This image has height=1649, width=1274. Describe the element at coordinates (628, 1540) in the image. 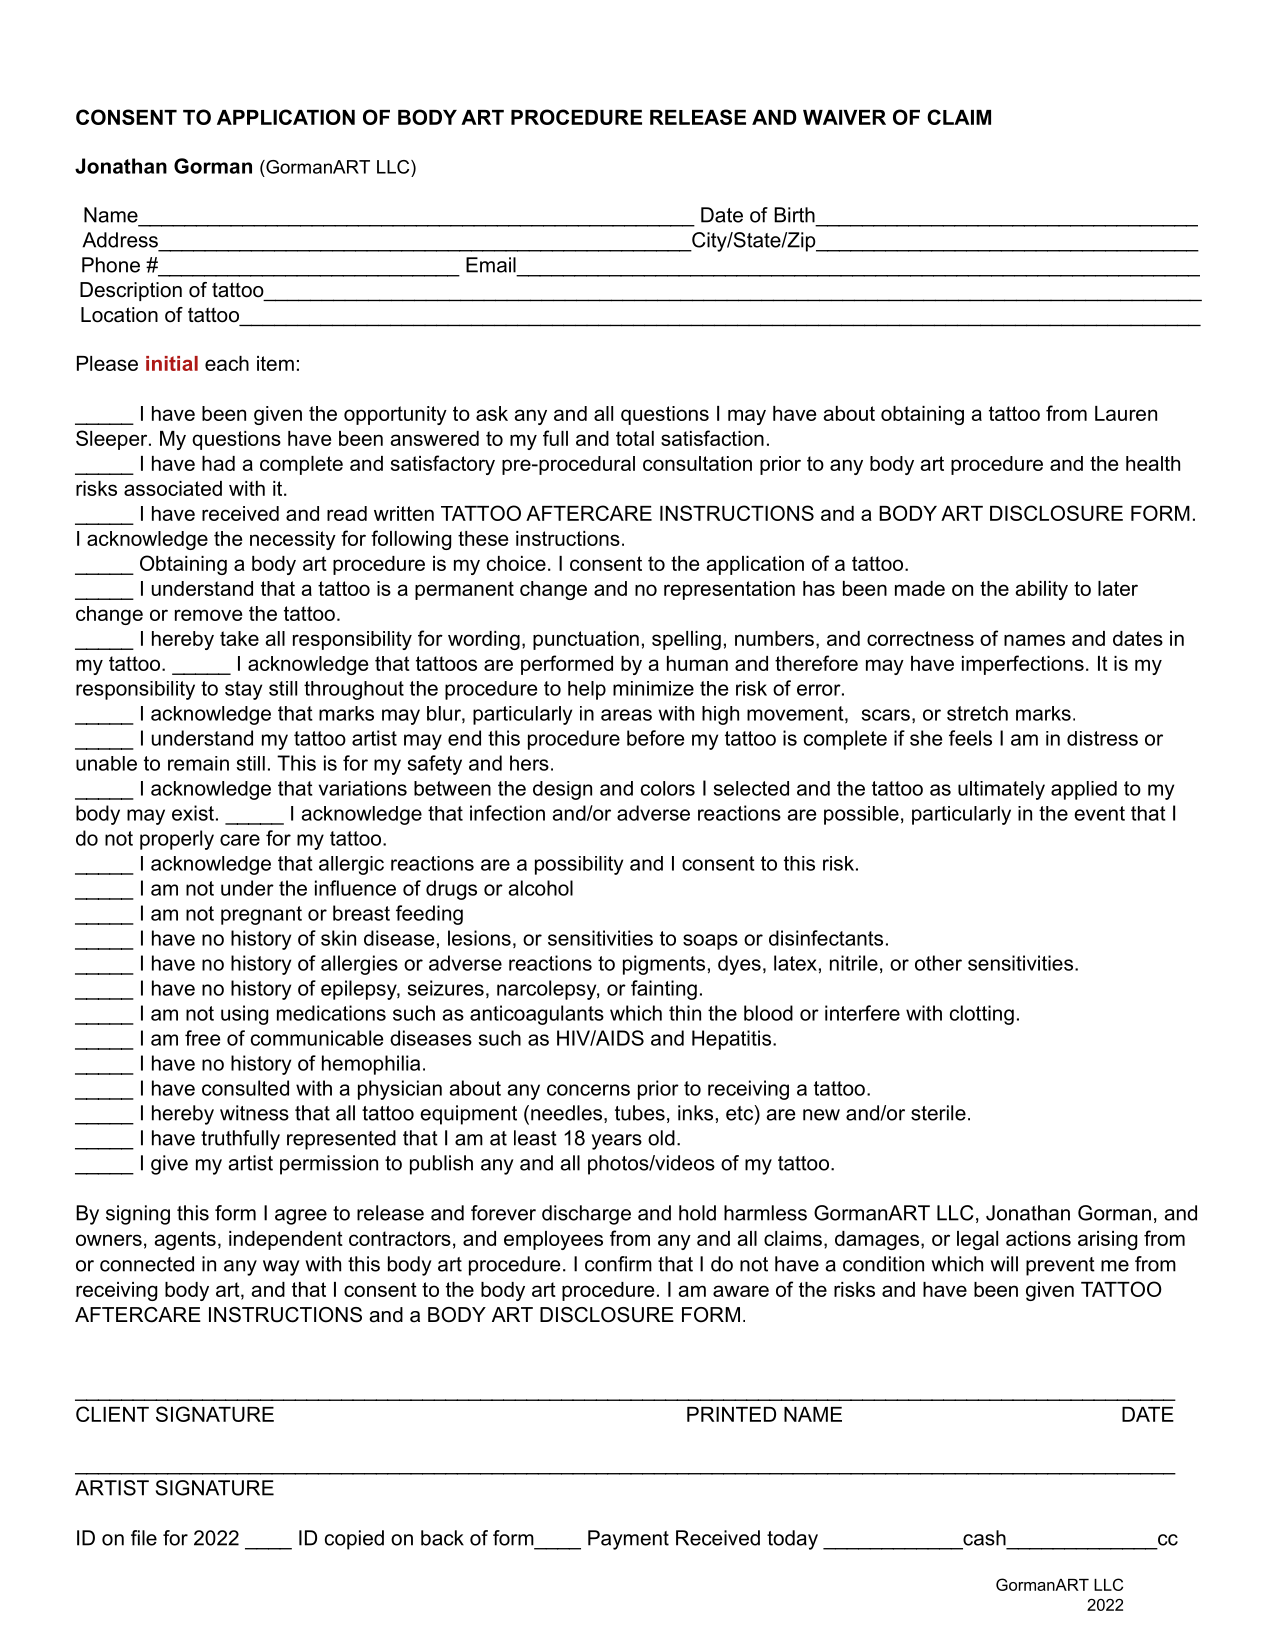

I see `Payment` at that location.
